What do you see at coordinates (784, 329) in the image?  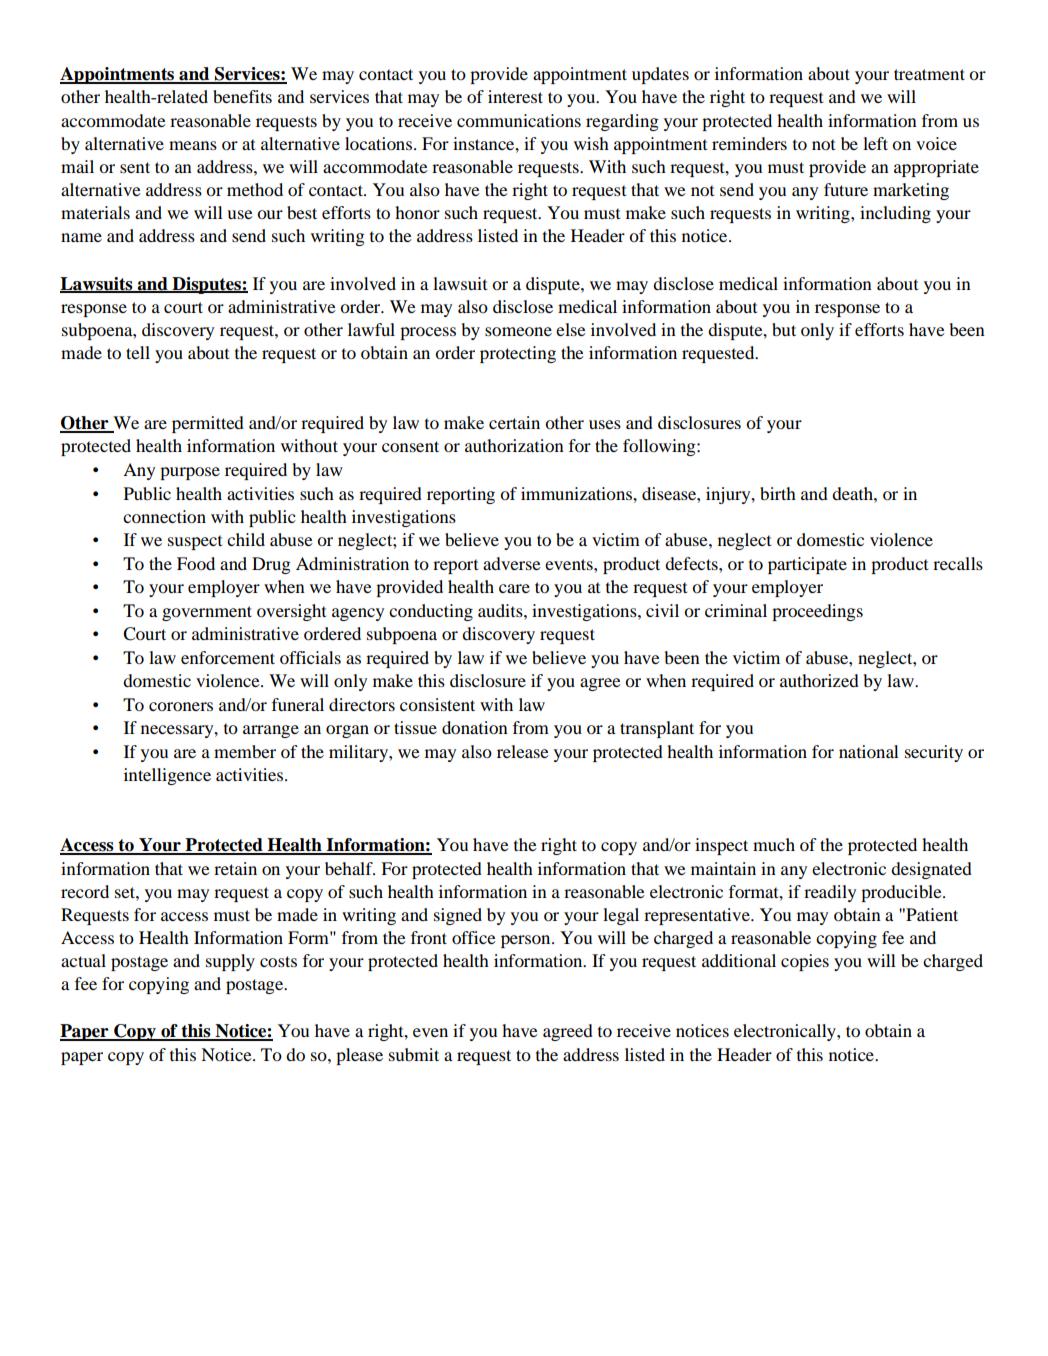 I see `but` at bounding box center [784, 329].
